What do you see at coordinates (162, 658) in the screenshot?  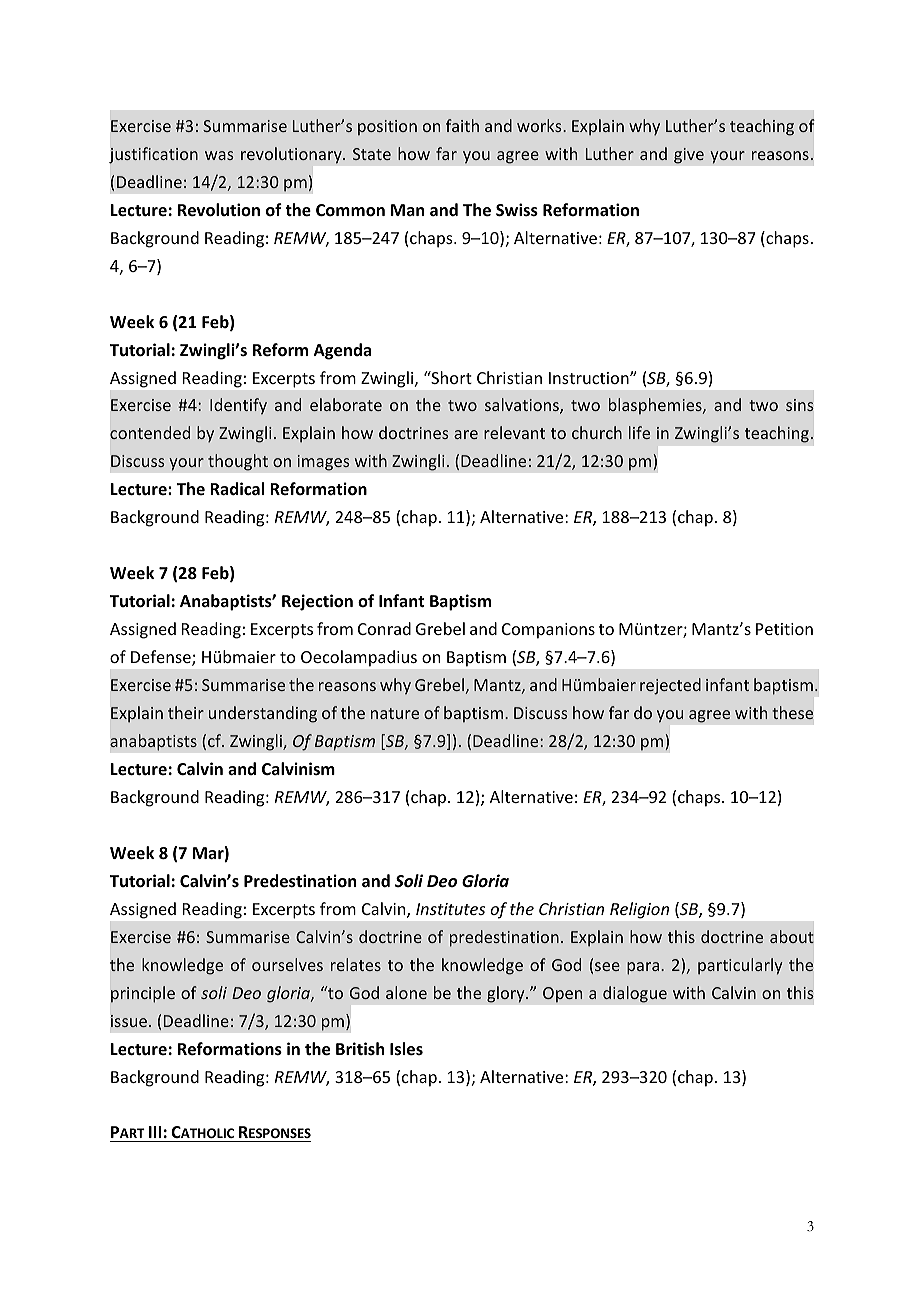 I see `Defense` at bounding box center [162, 658].
